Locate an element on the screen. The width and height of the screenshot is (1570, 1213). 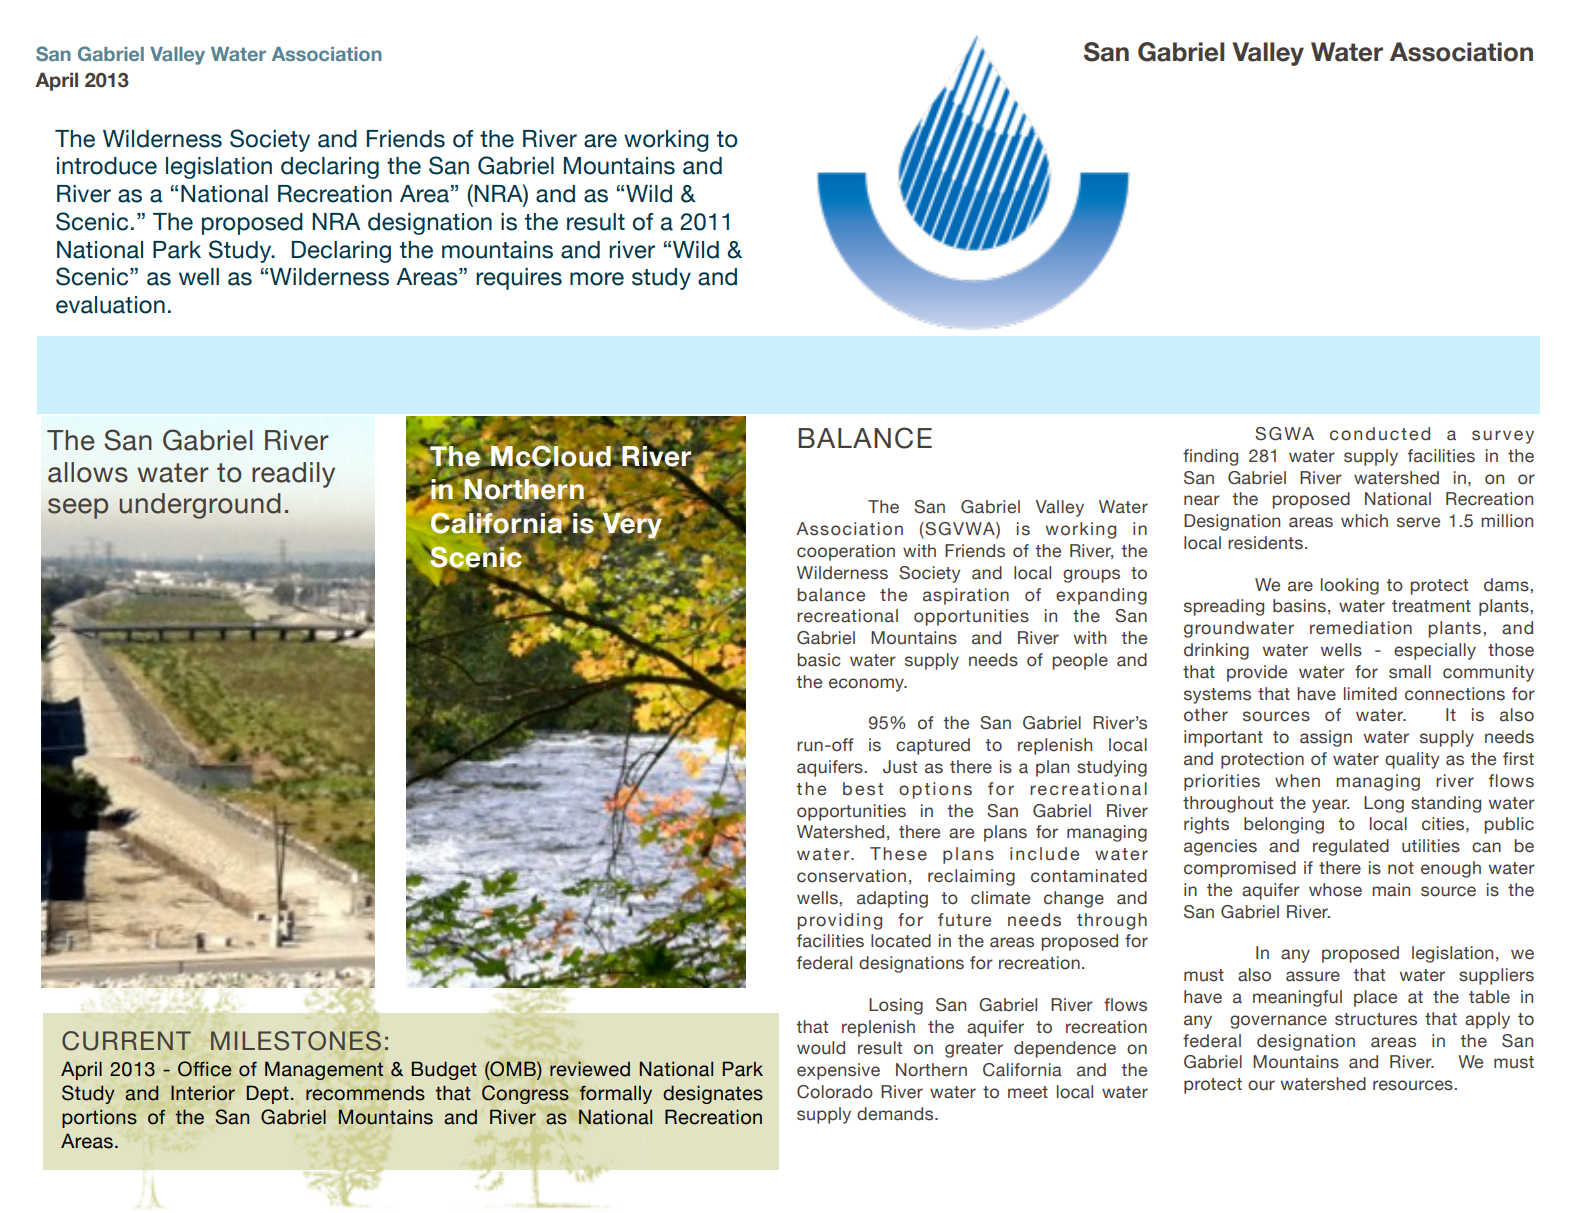
residents is located at coordinates (1265, 543).
